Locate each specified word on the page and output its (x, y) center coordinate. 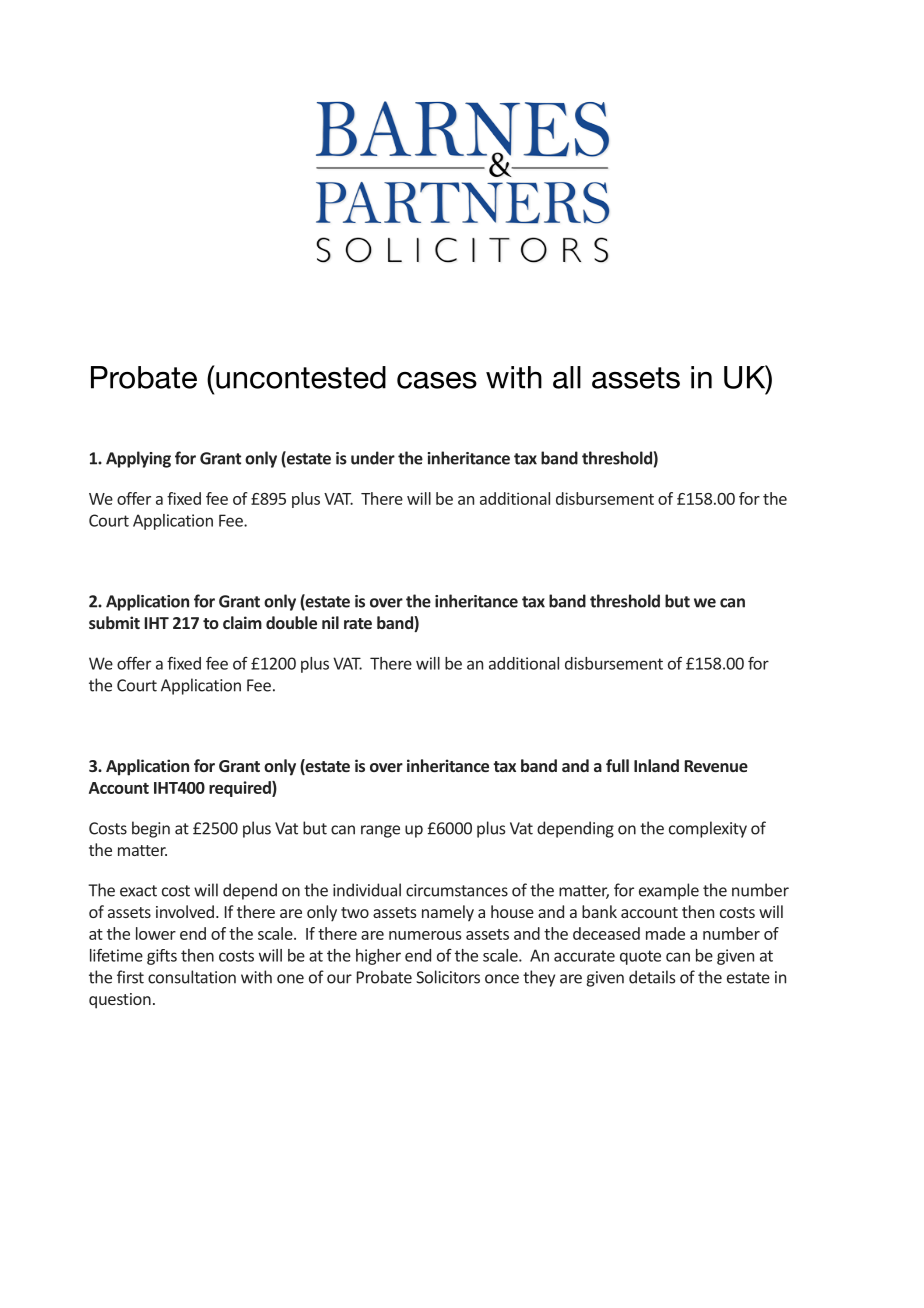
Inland (656, 765)
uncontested (300, 377)
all (567, 377)
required (241, 789)
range (380, 831)
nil (330, 622)
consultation (192, 977)
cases (437, 380)
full (617, 765)
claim (242, 622)
